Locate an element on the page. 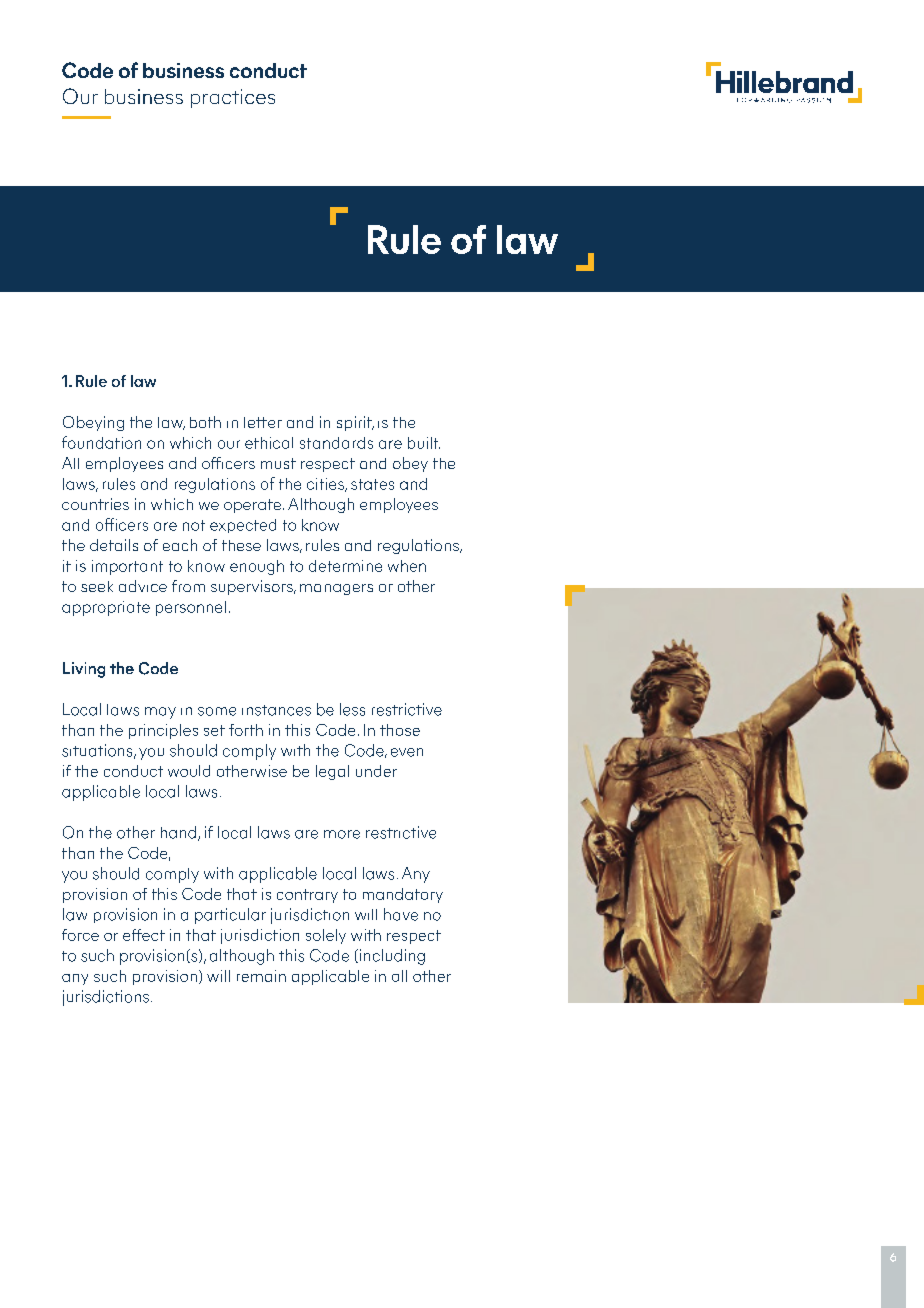 Image resolution: width=924 pixels, height=1308 pixels. practices is located at coordinates (233, 98).
